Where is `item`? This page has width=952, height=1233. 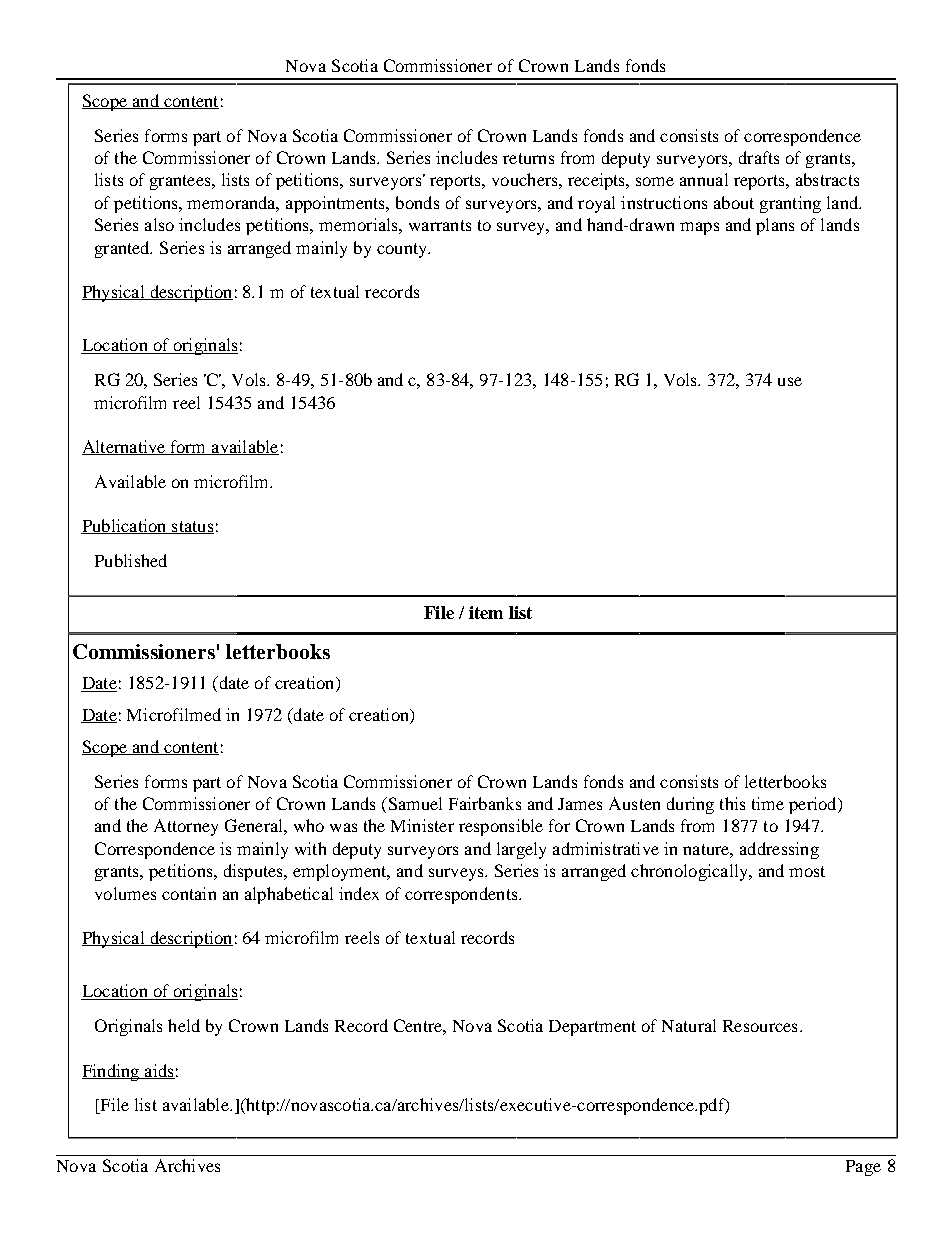
item is located at coordinates (486, 612).
